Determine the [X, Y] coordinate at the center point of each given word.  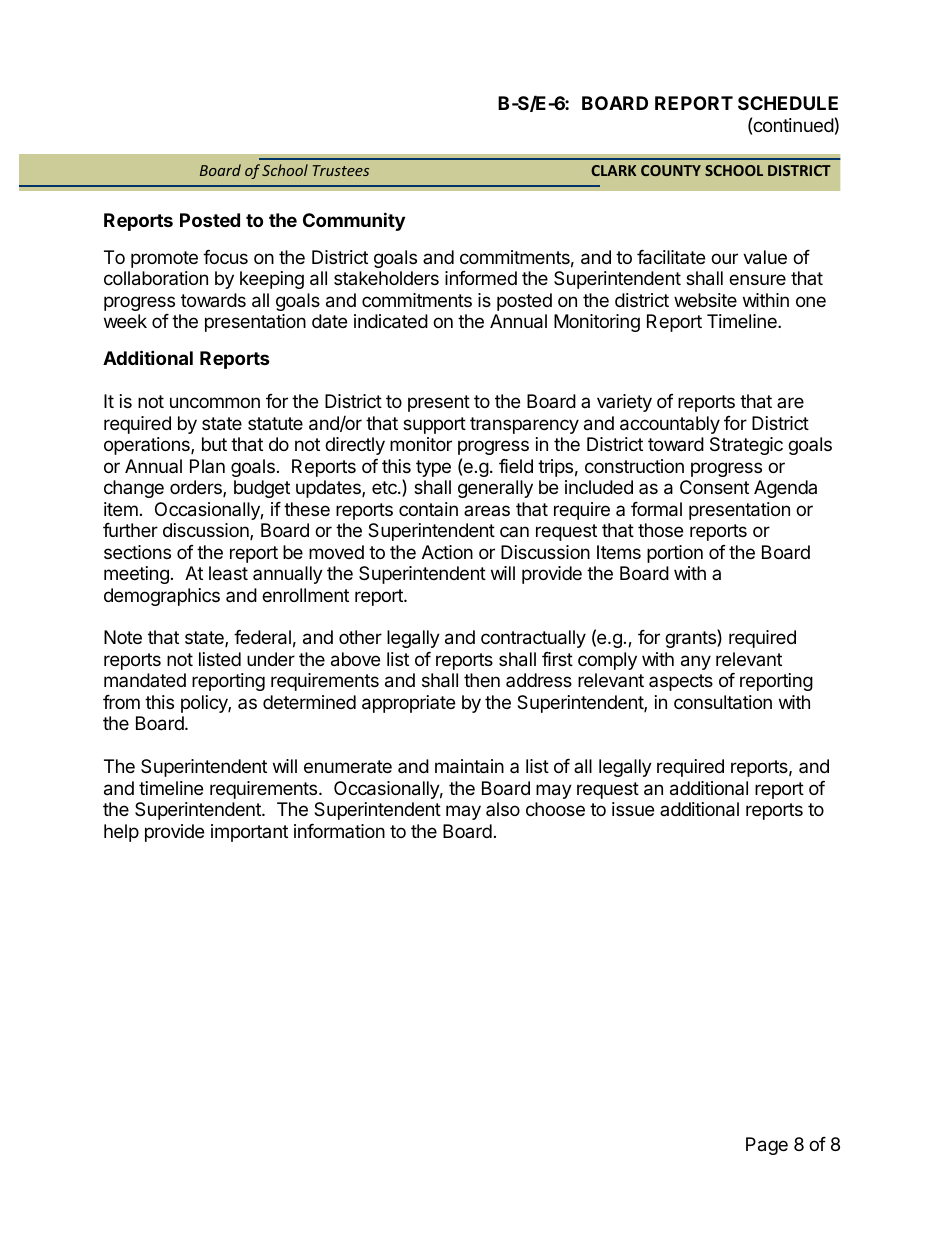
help [121, 833]
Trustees [341, 170]
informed [481, 278]
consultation [723, 702]
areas [487, 510]
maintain [469, 766]
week [125, 321]
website [705, 300]
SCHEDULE [788, 103]
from [121, 702]
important [249, 833]
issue [633, 809]
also [503, 809]
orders [197, 488]
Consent [714, 487]
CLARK [613, 170]
